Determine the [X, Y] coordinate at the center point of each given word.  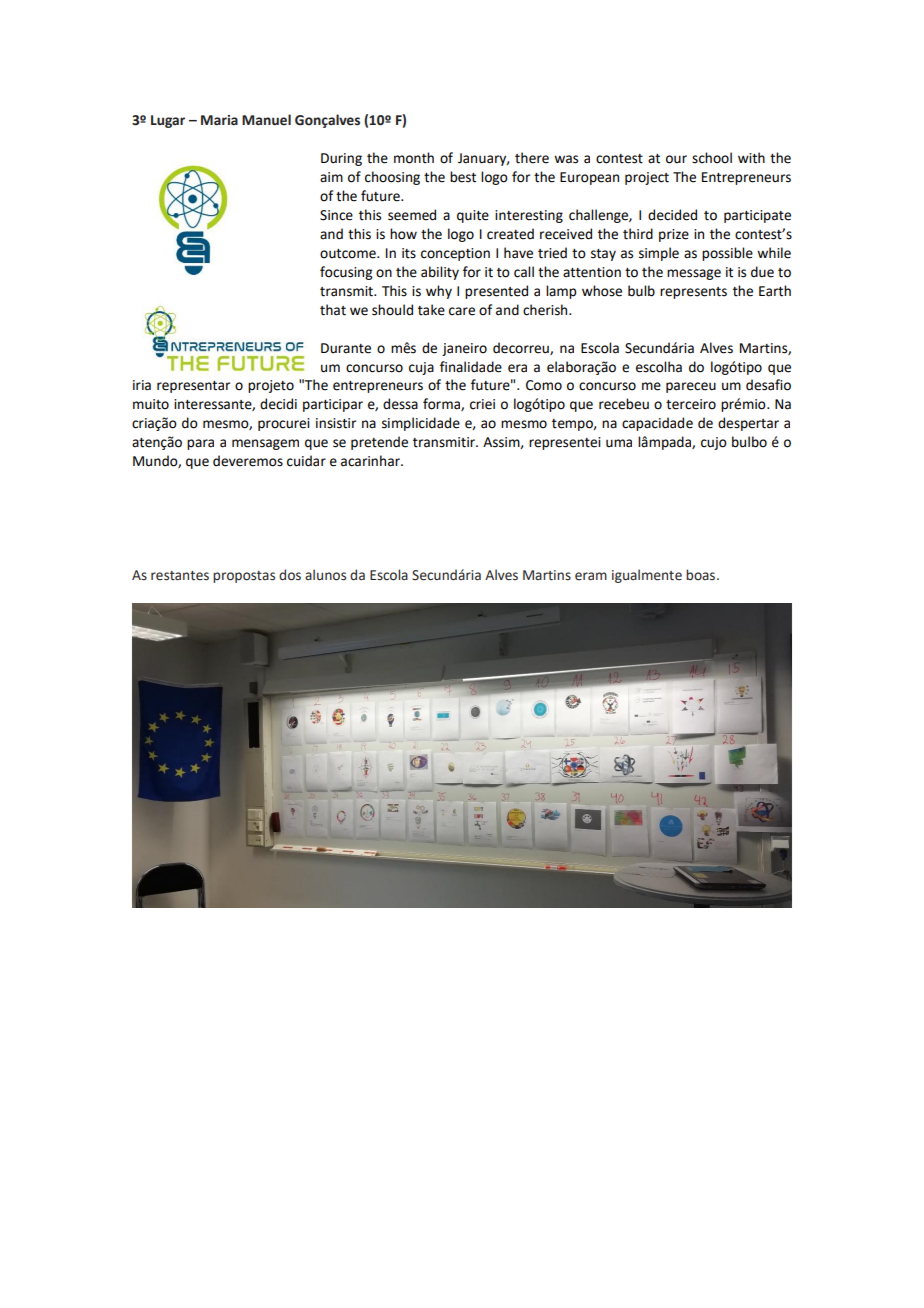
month [414, 158]
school [712, 158]
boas [702, 575]
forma [442, 404]
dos [290, 575]
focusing [346, 273]
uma [619, 443]
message [694, 274]
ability [440, 273]
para [200, 444]
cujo [714, 443]
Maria [219, 120]
